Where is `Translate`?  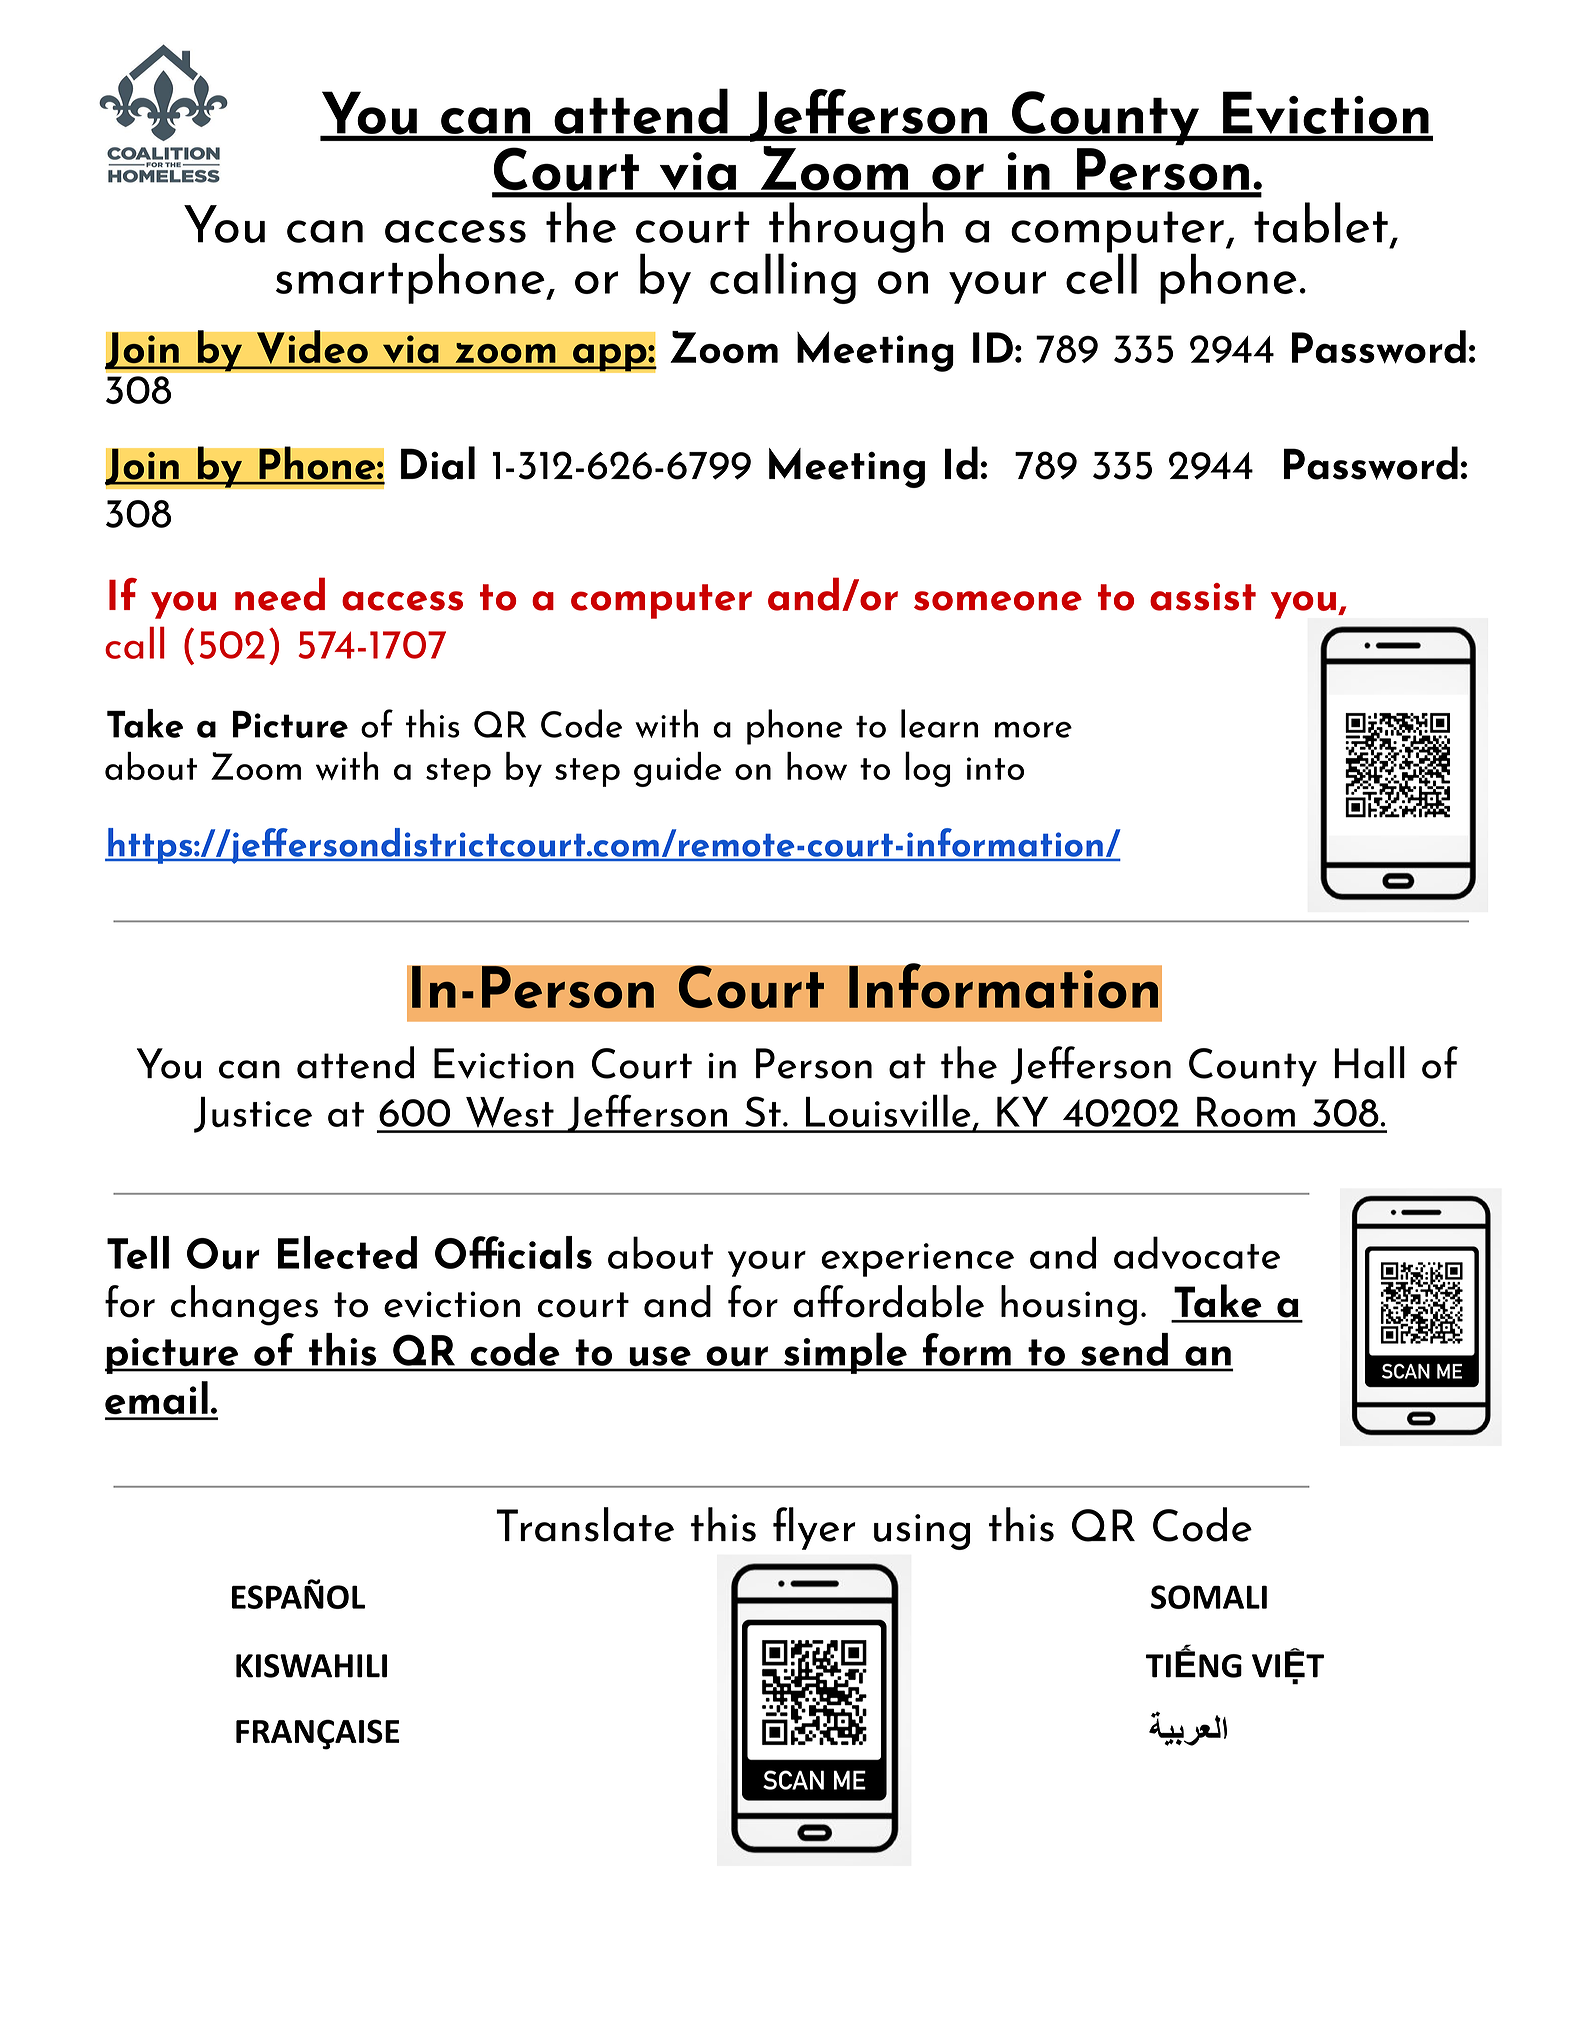 Translate is located at coordinates (585, 1524).
